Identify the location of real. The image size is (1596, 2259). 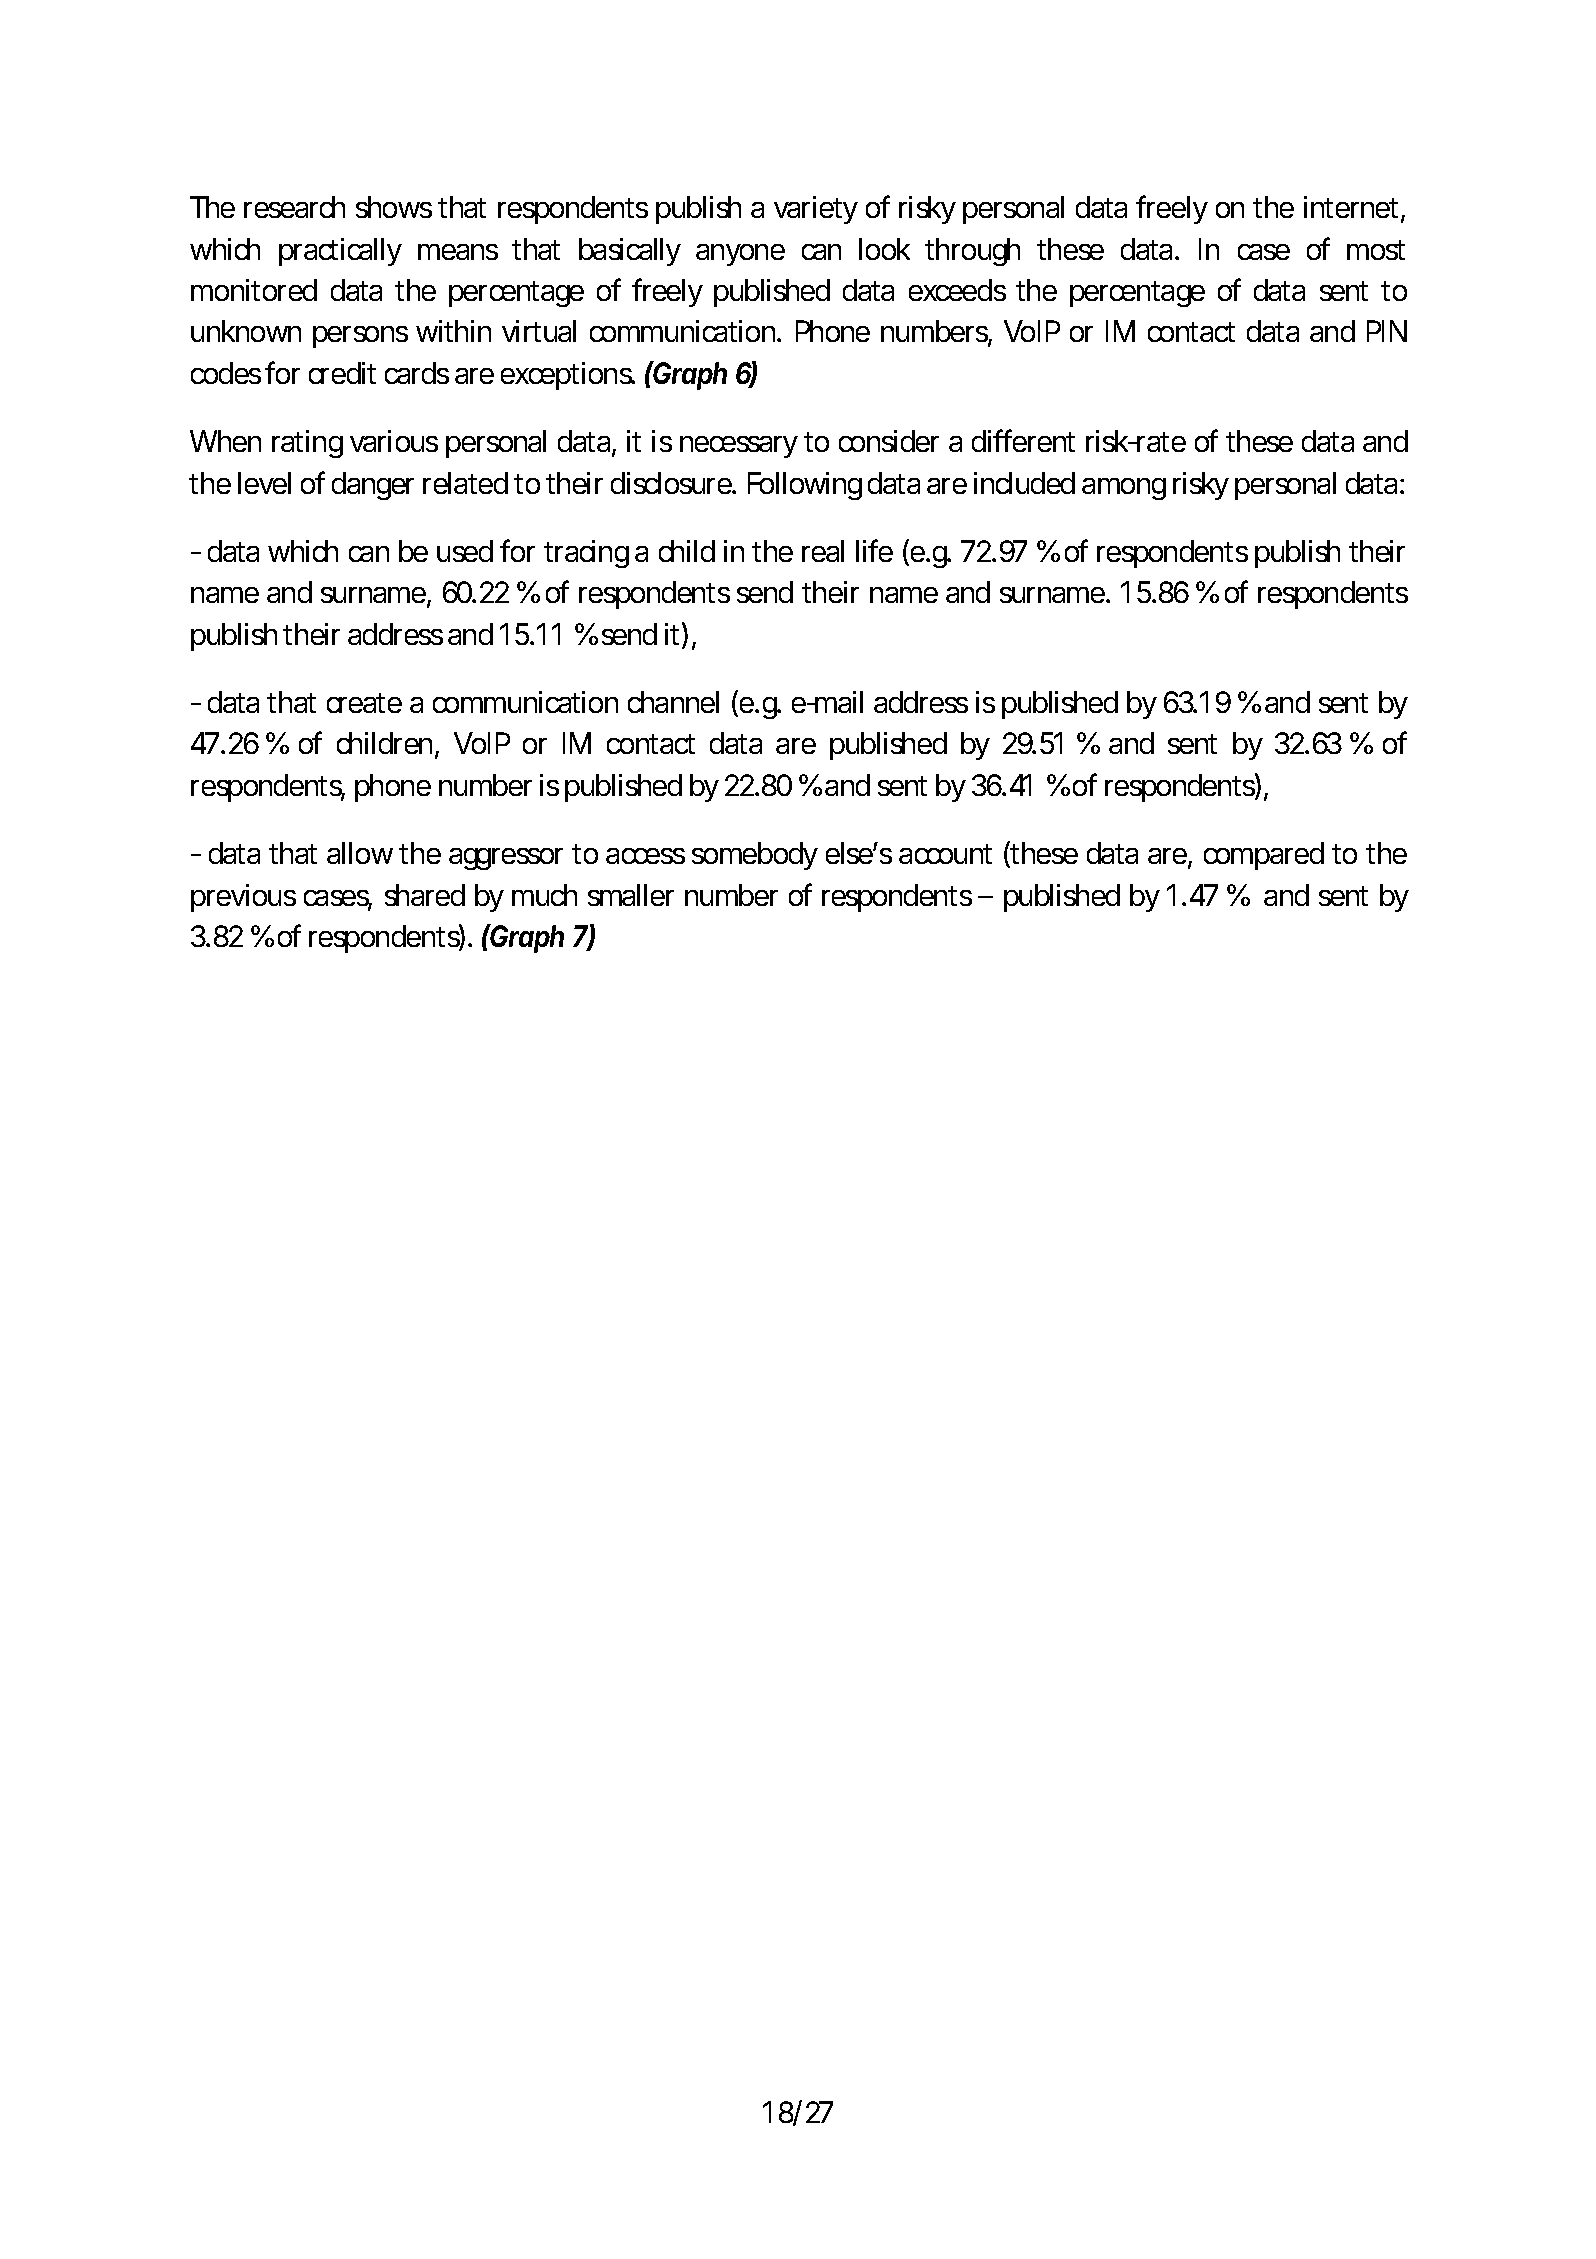
(823, 551).
